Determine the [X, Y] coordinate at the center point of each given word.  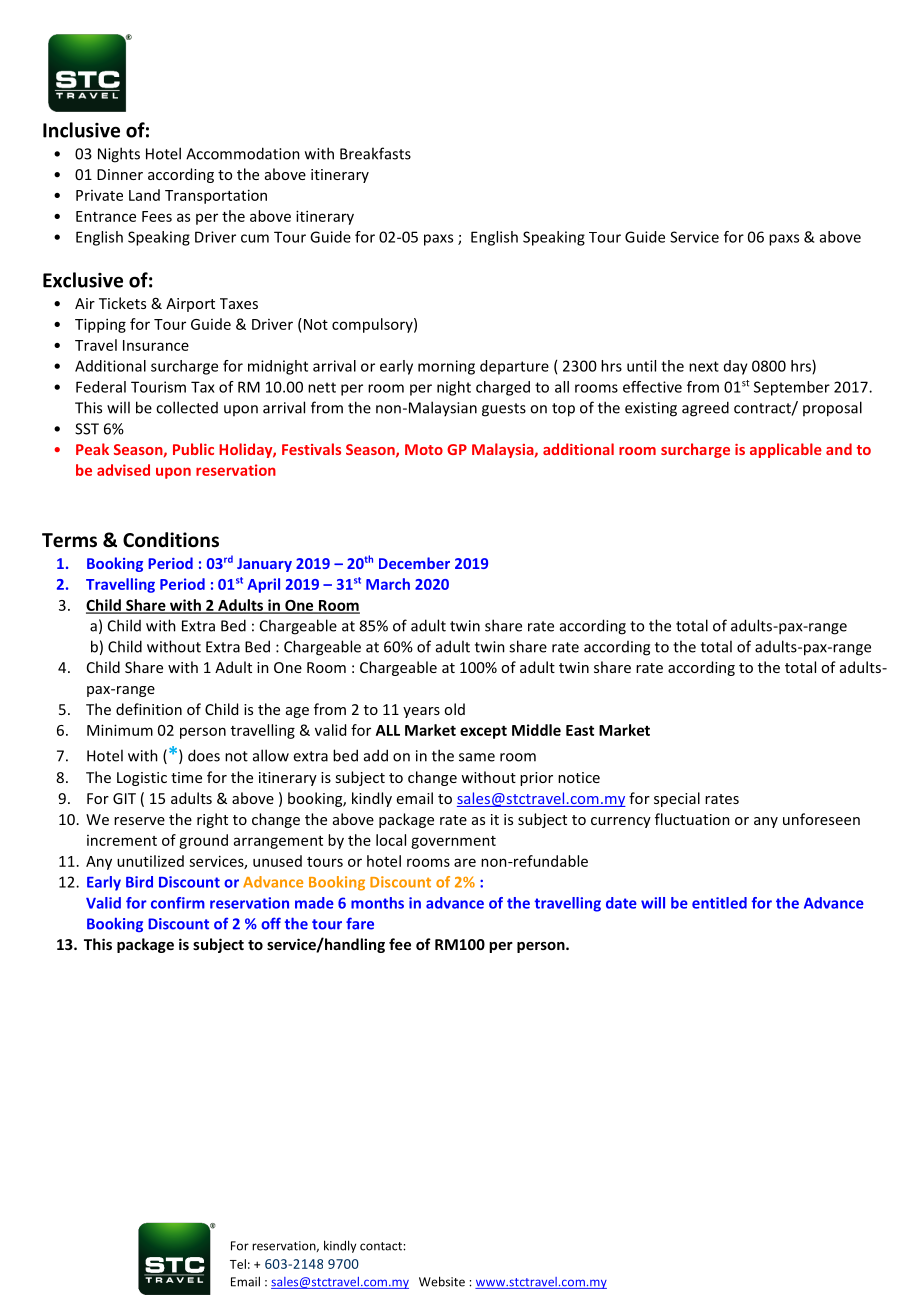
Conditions [171, 540]
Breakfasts [375, 153]
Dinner [120, 174]
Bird [139, 882]
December [414, 563]
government [453, 842]
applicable [786, 450]
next [704, 366]
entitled [719, 903]
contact [382, 1246]
